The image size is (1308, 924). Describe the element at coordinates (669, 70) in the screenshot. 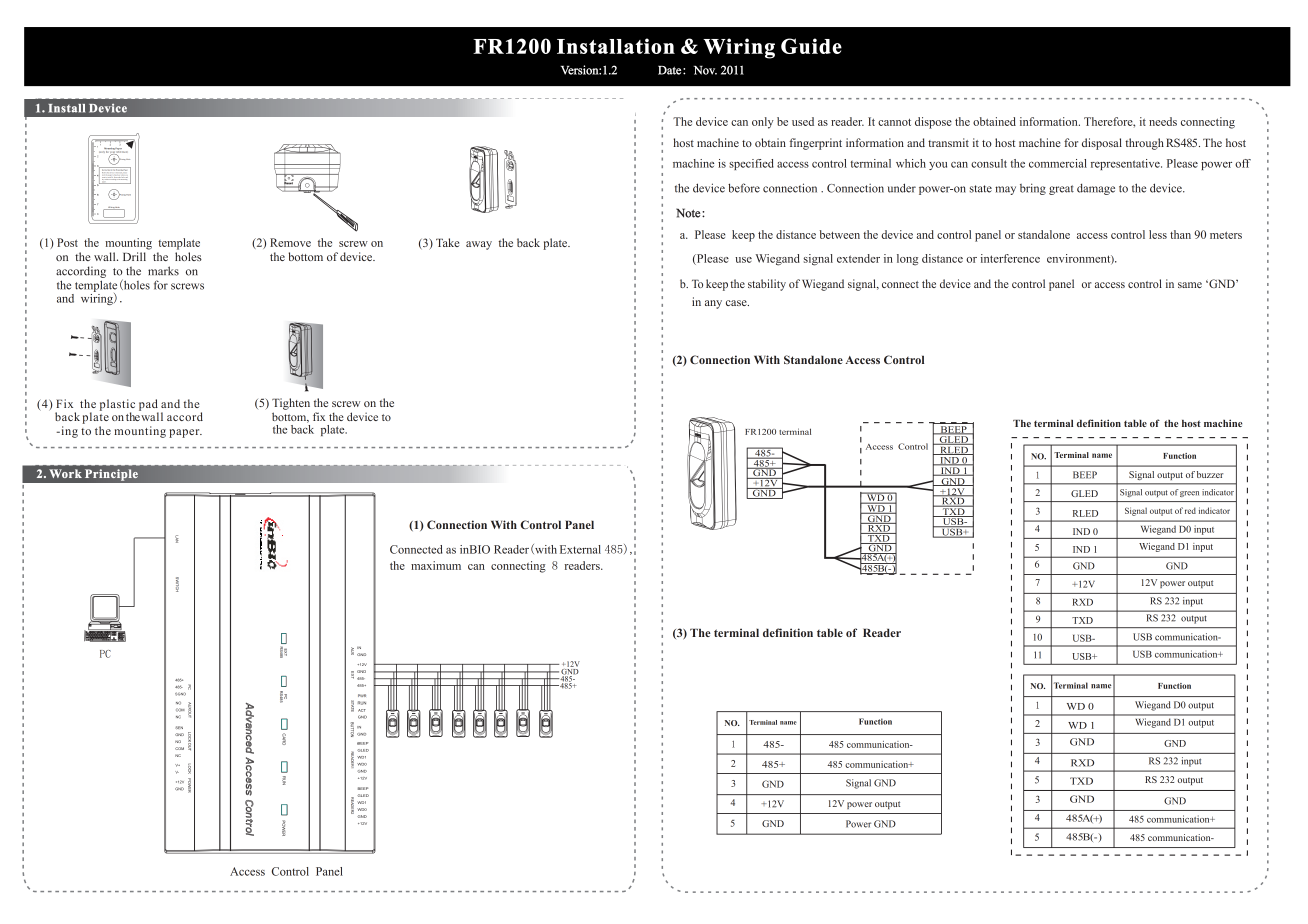

I see `Date` at that location.
